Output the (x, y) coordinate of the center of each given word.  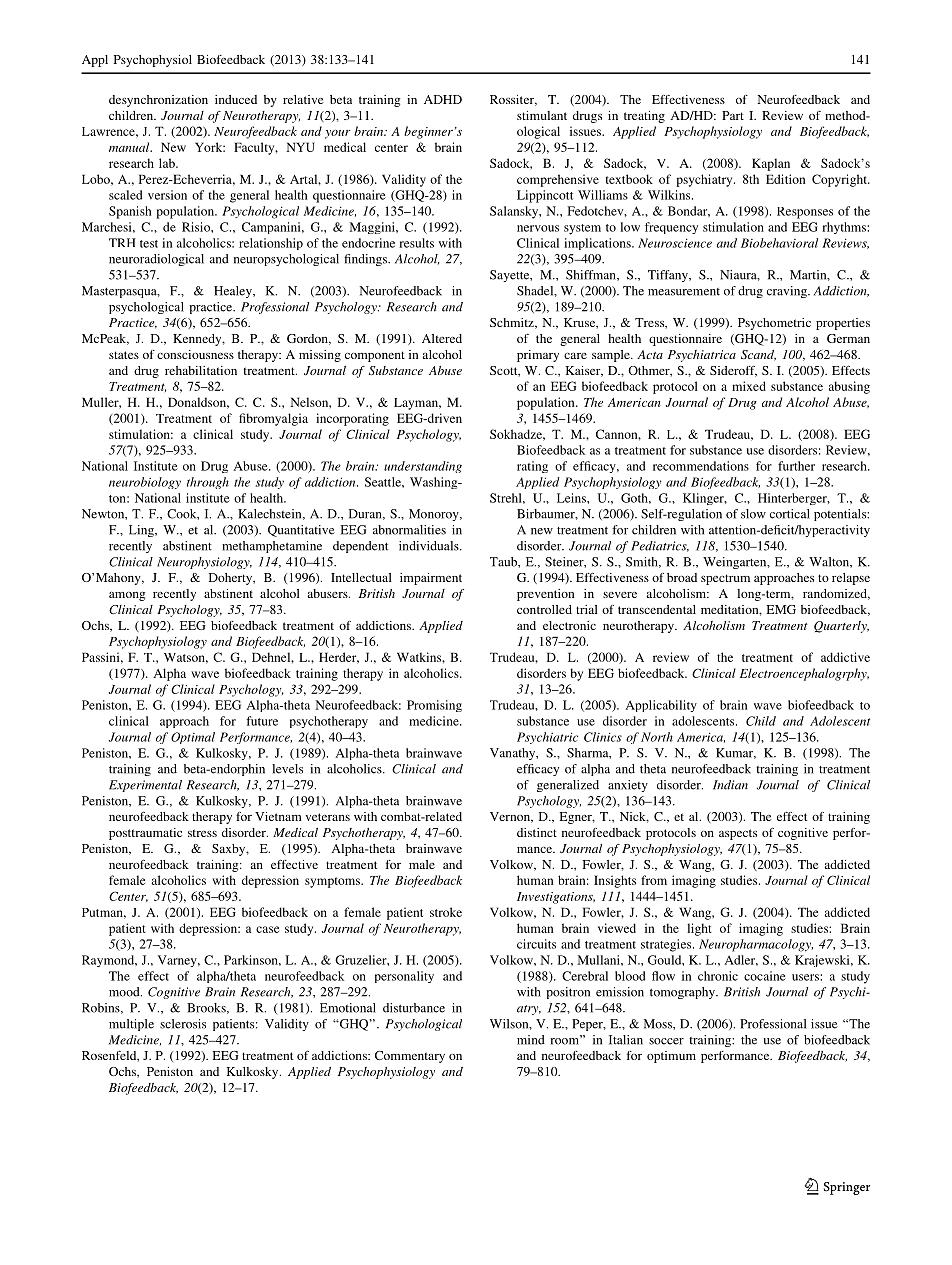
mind (531, 1040)
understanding (423, 467)
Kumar (736, 753)
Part (733, 115)
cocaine (765, 976)
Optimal (193, 738)
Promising (434, 706)
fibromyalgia (273, 419)
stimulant (542, 115)
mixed (749, 386)
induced (236, 99)
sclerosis (183, 1024)
